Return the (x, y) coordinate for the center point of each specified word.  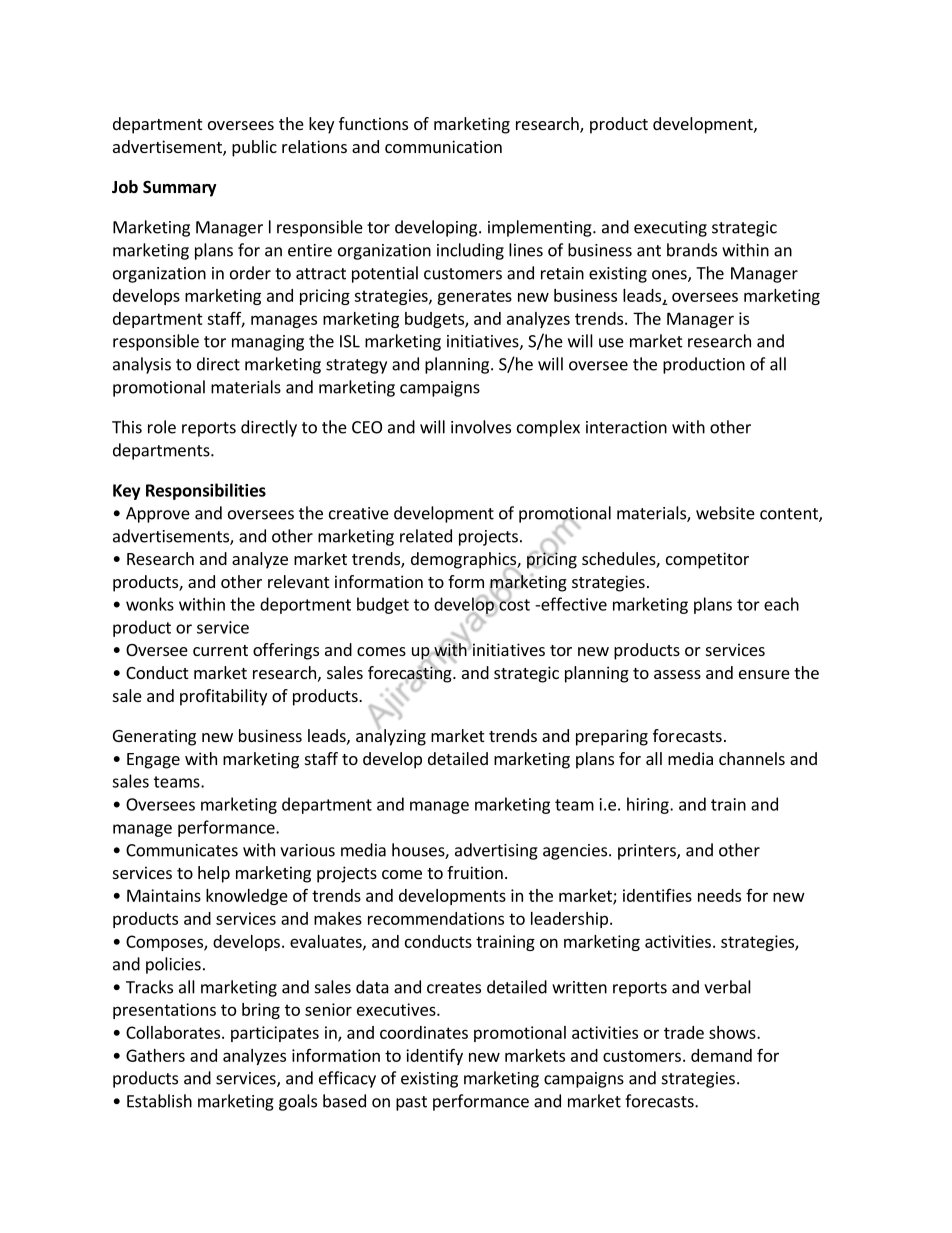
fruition (475, 872)
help (214, 874)
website (725, 513)
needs (719, 895)
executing (670, 229)
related (426, 536)
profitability (223, 697)
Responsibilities (206, 491)
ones (670, 276)
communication (443, 146)
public (254, 148)
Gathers (155, 1055)
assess (677, 674)
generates (474, 297)
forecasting (411, 674)
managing (268, 343)
